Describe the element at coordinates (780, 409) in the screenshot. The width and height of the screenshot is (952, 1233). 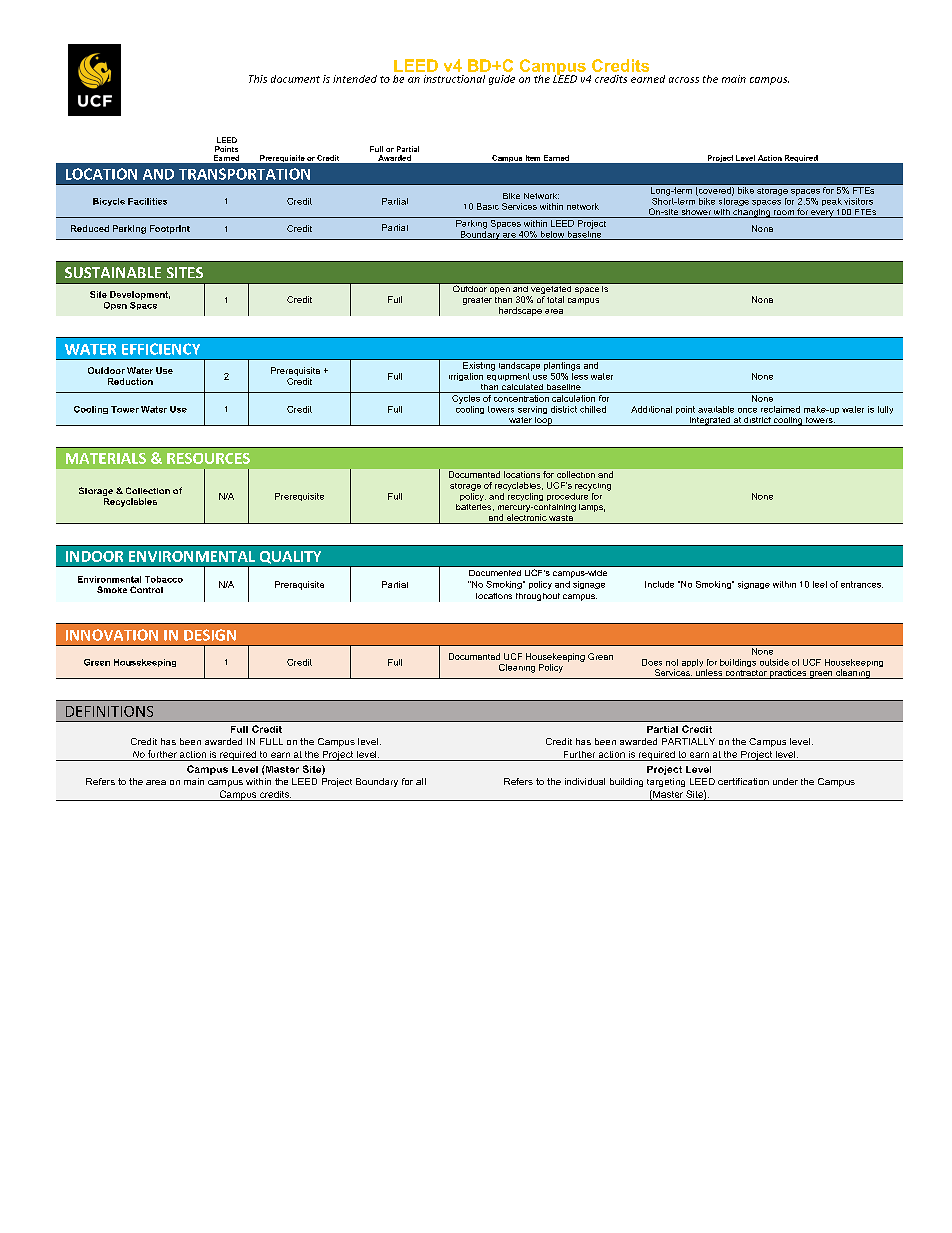
I see `reclaimed` at that location.
